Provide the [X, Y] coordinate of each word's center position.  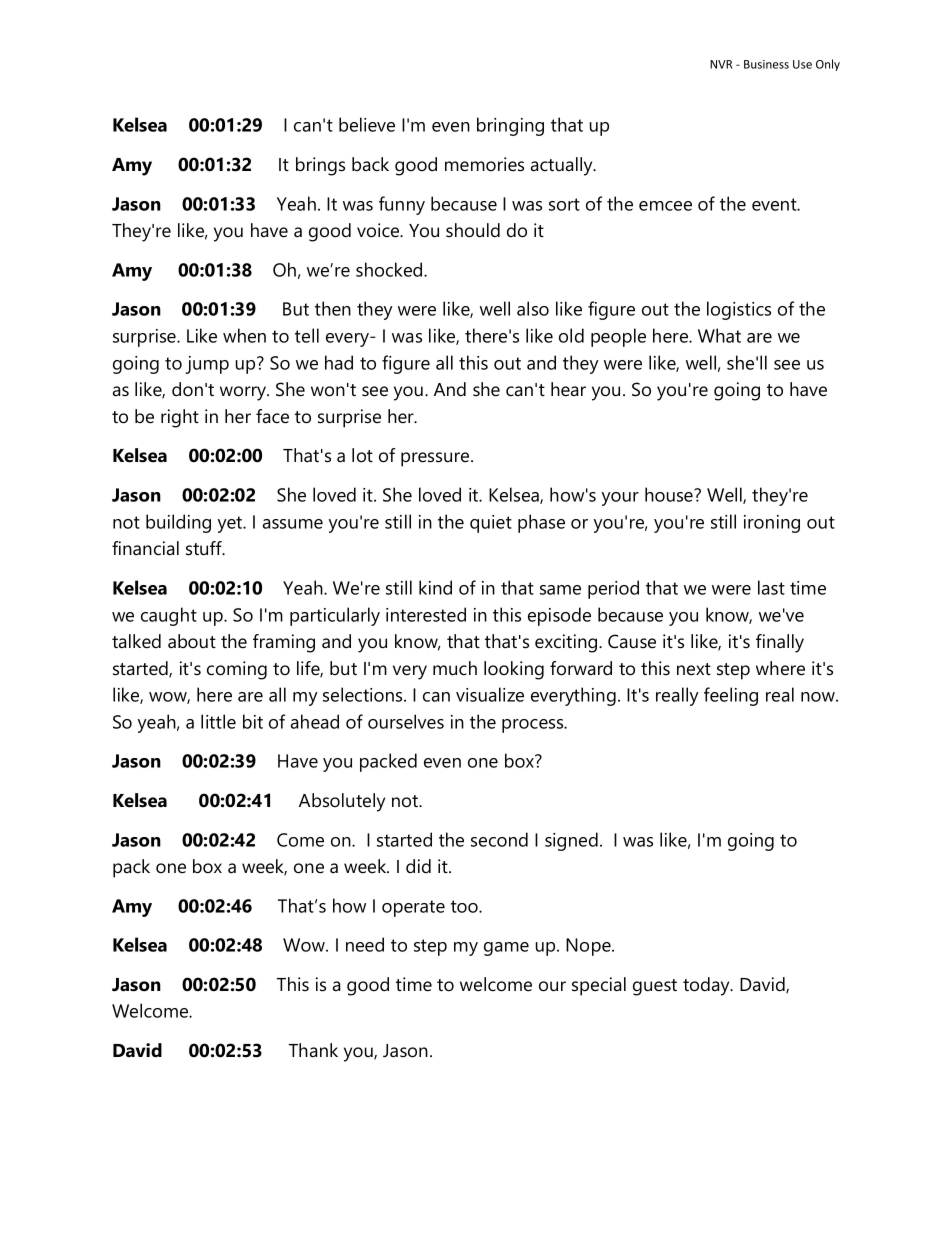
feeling [731, 696]
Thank [313, 1050]
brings [320, 166]
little [218, 721]
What [719, 335]
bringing [510, 126]
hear [568, 389]
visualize [490, 694]
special [599, 986]
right [180, 418]
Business [766, 64]
